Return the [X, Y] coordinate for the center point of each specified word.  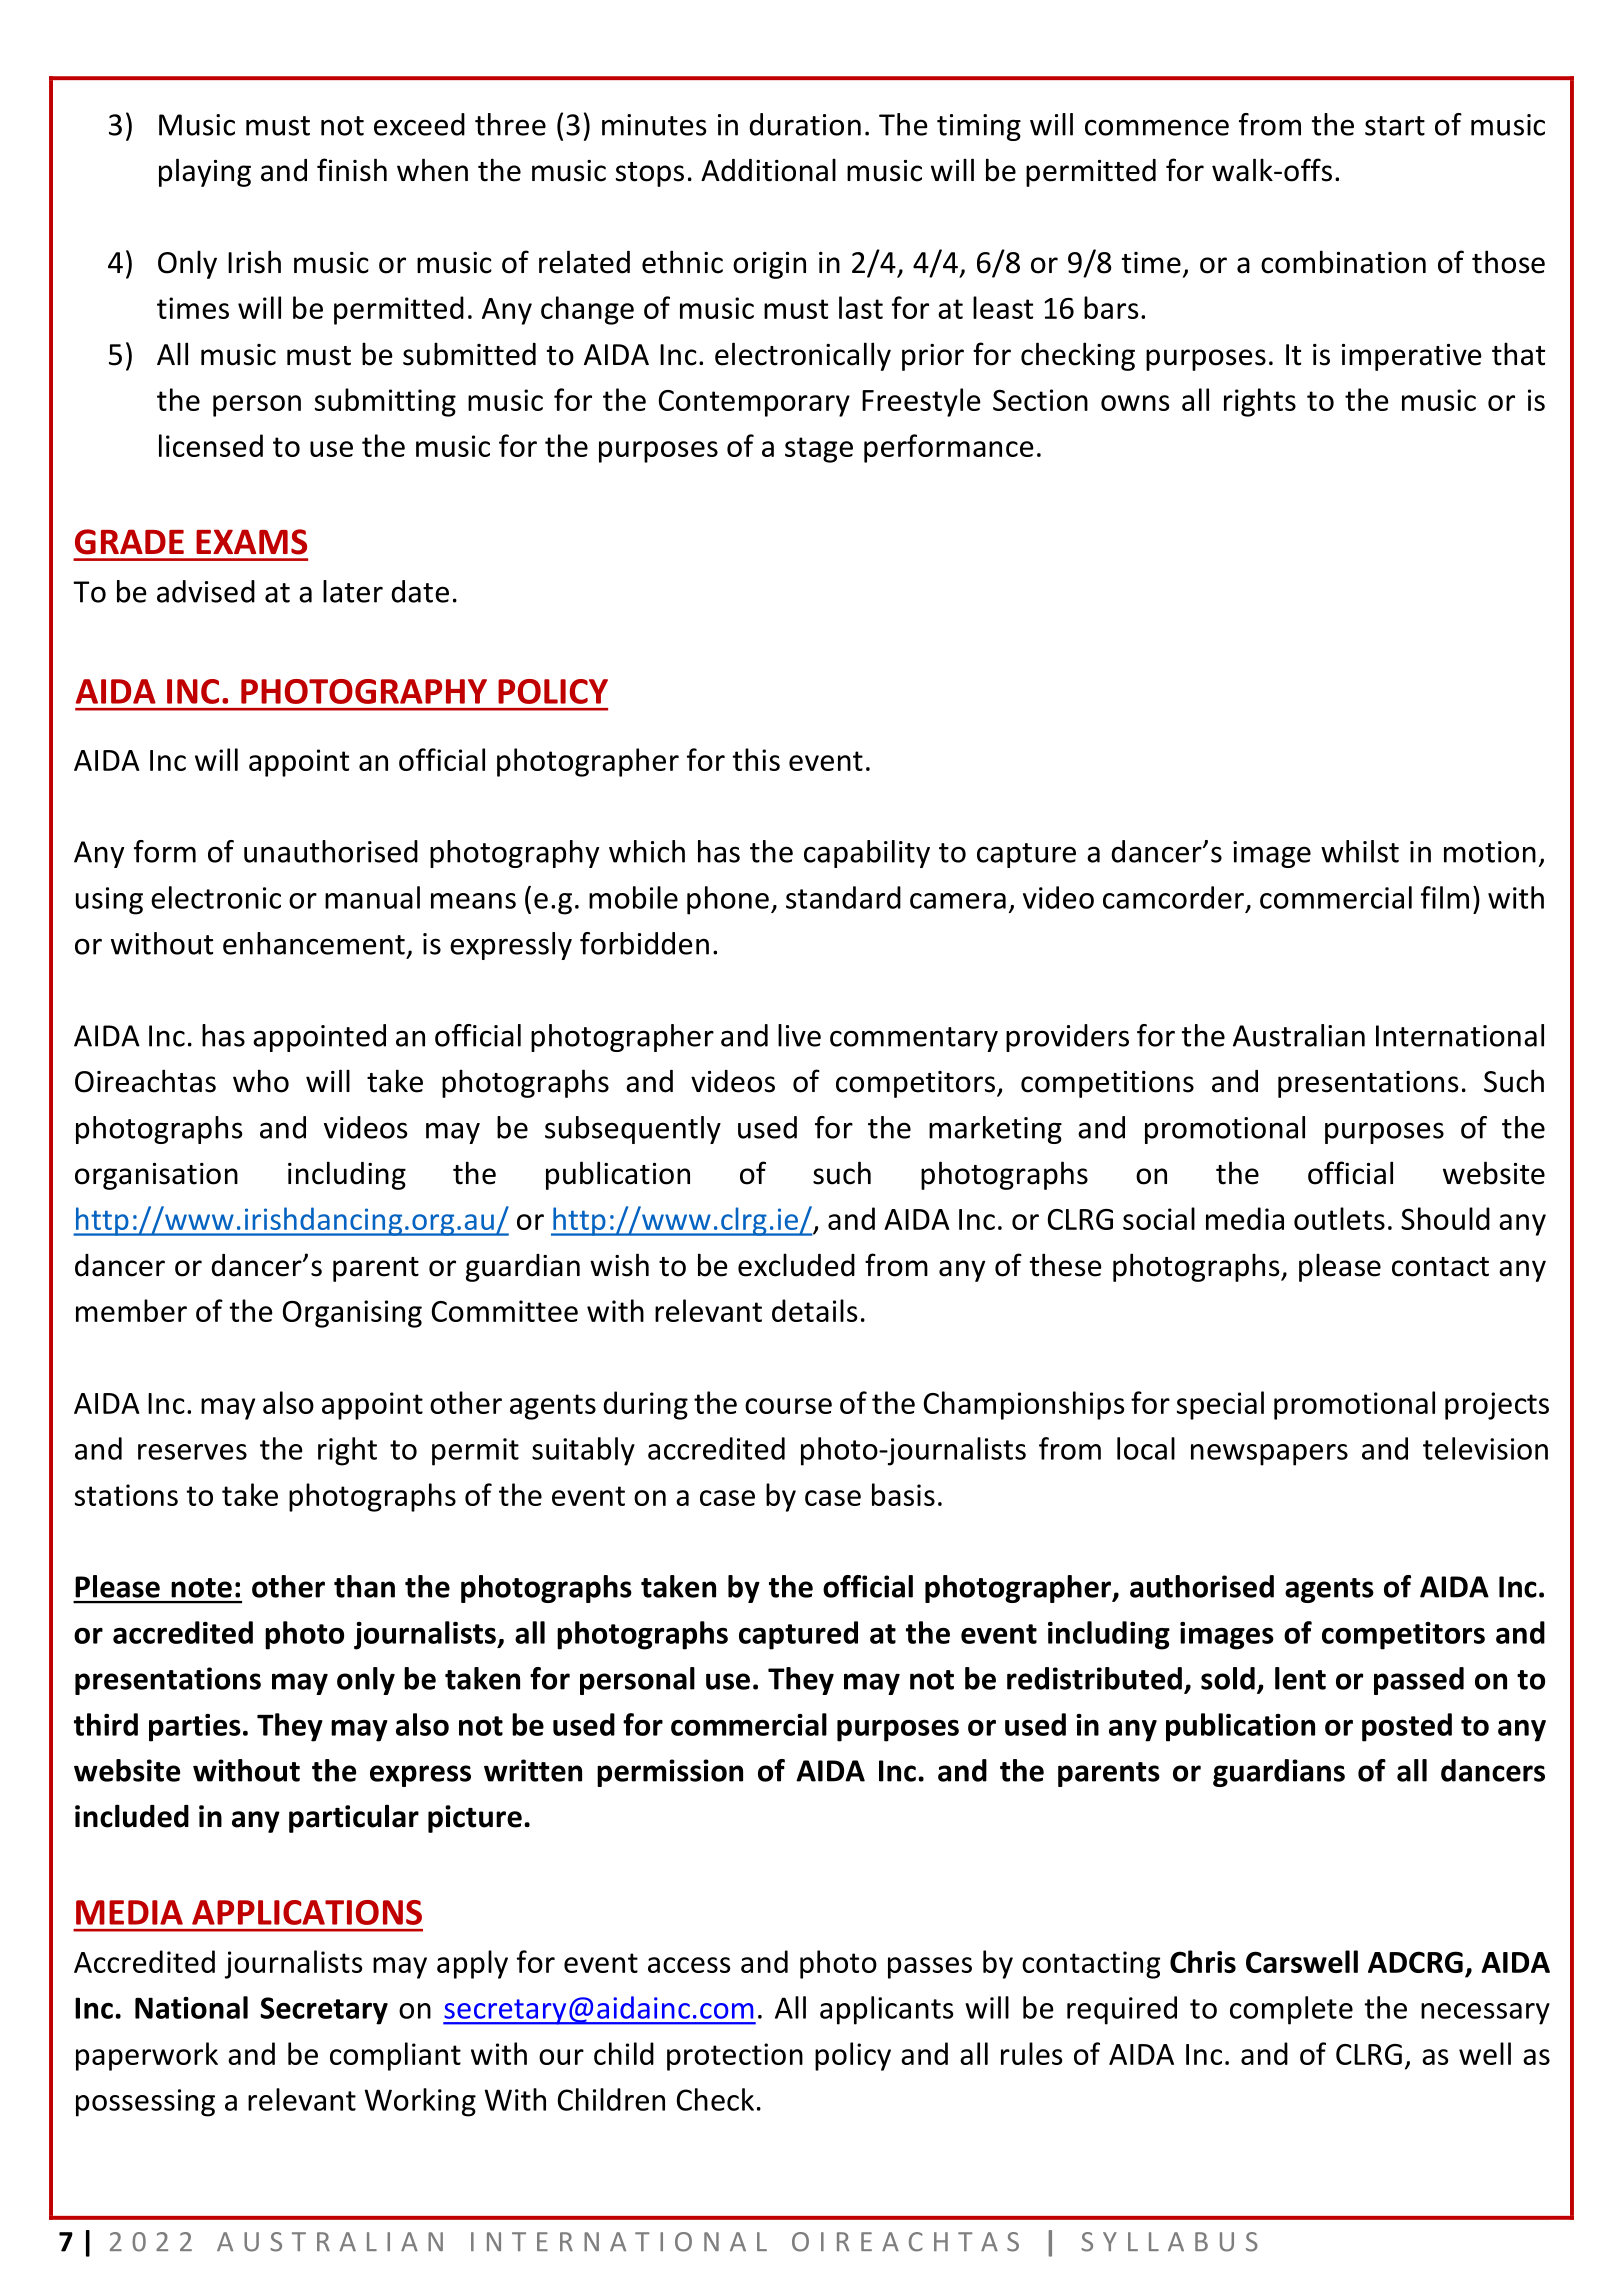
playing [205, 172]
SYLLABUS [1169, 2242]
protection [735, 2057]
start [1395, 126]
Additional [768, 170]
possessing [145, 2103]
